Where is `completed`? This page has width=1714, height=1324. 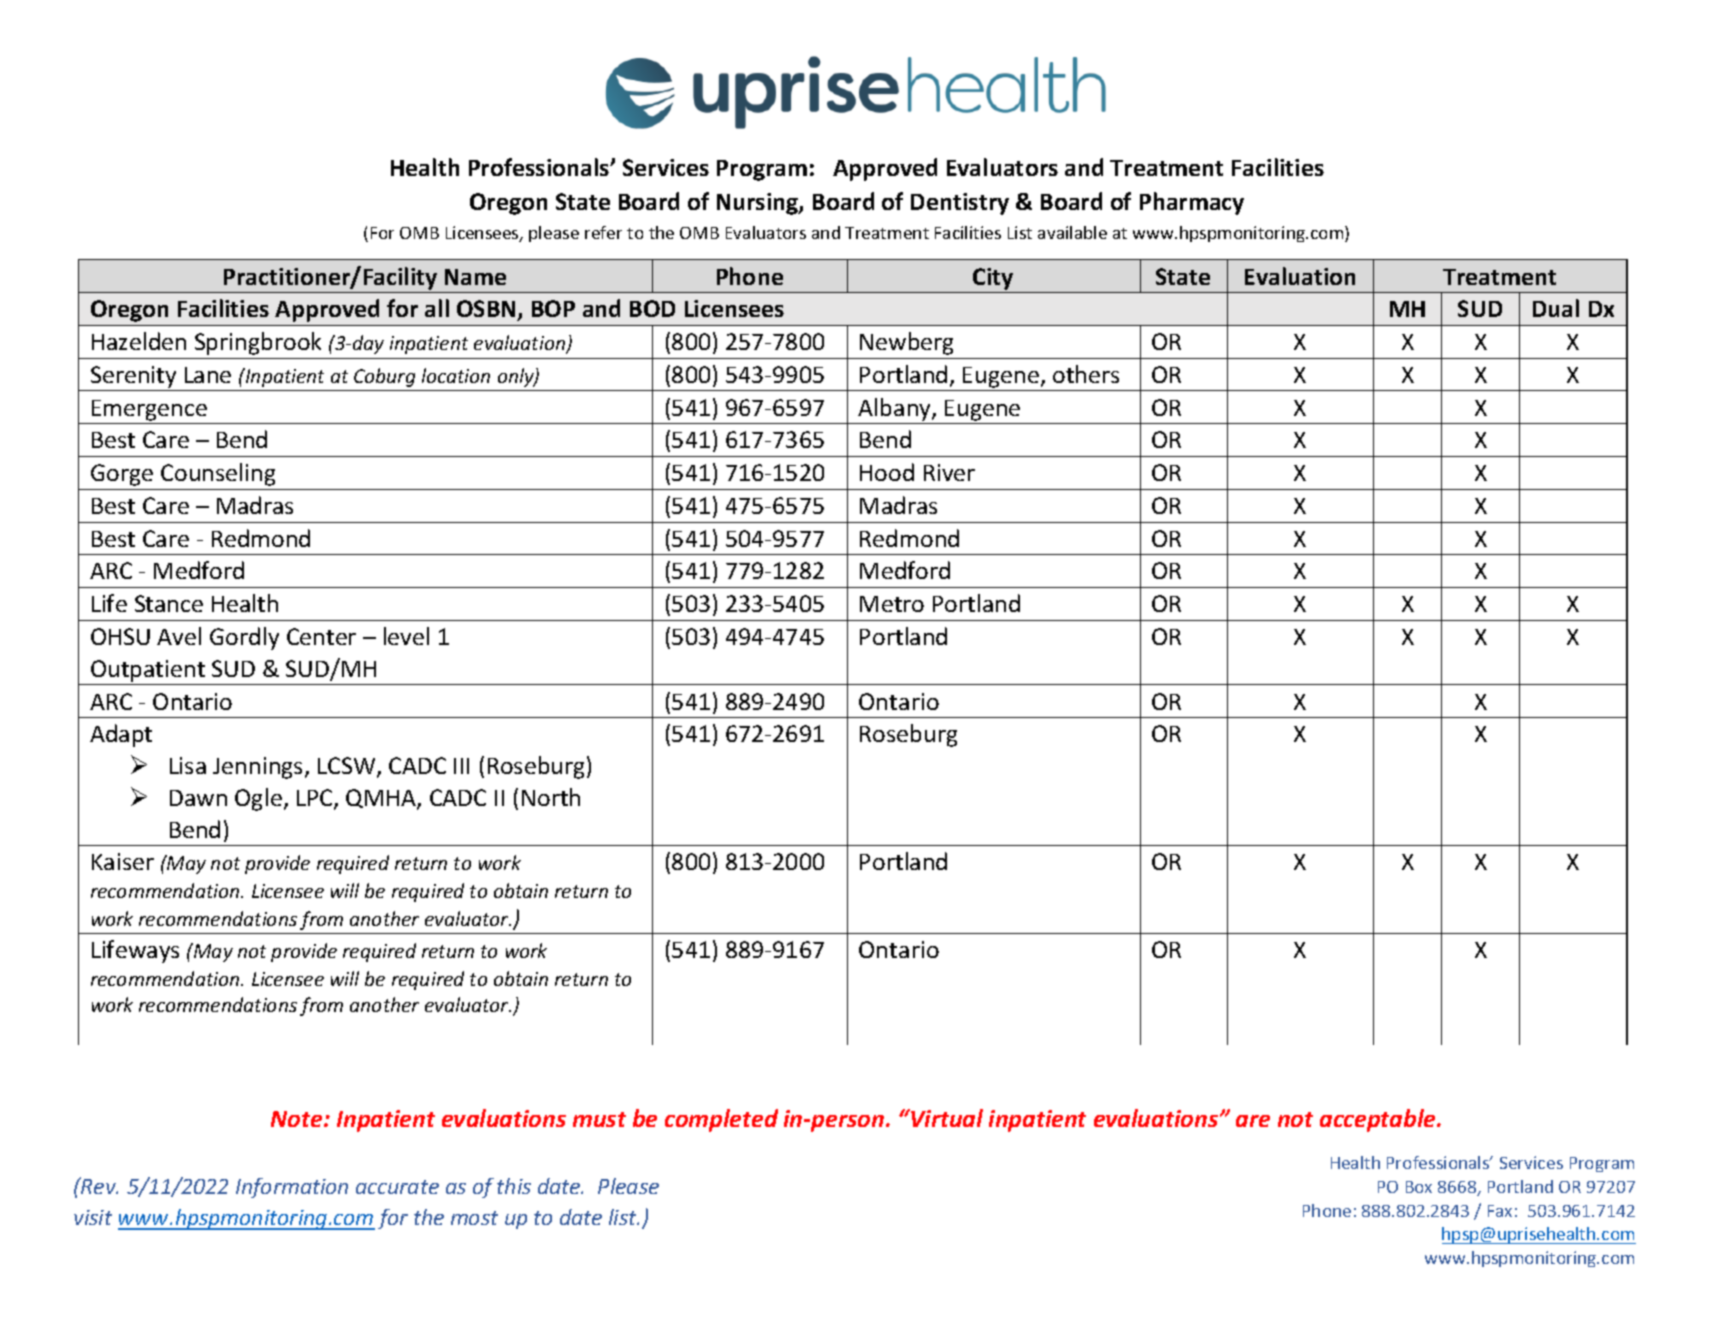 completed is located at coordinates (721, 1120).
